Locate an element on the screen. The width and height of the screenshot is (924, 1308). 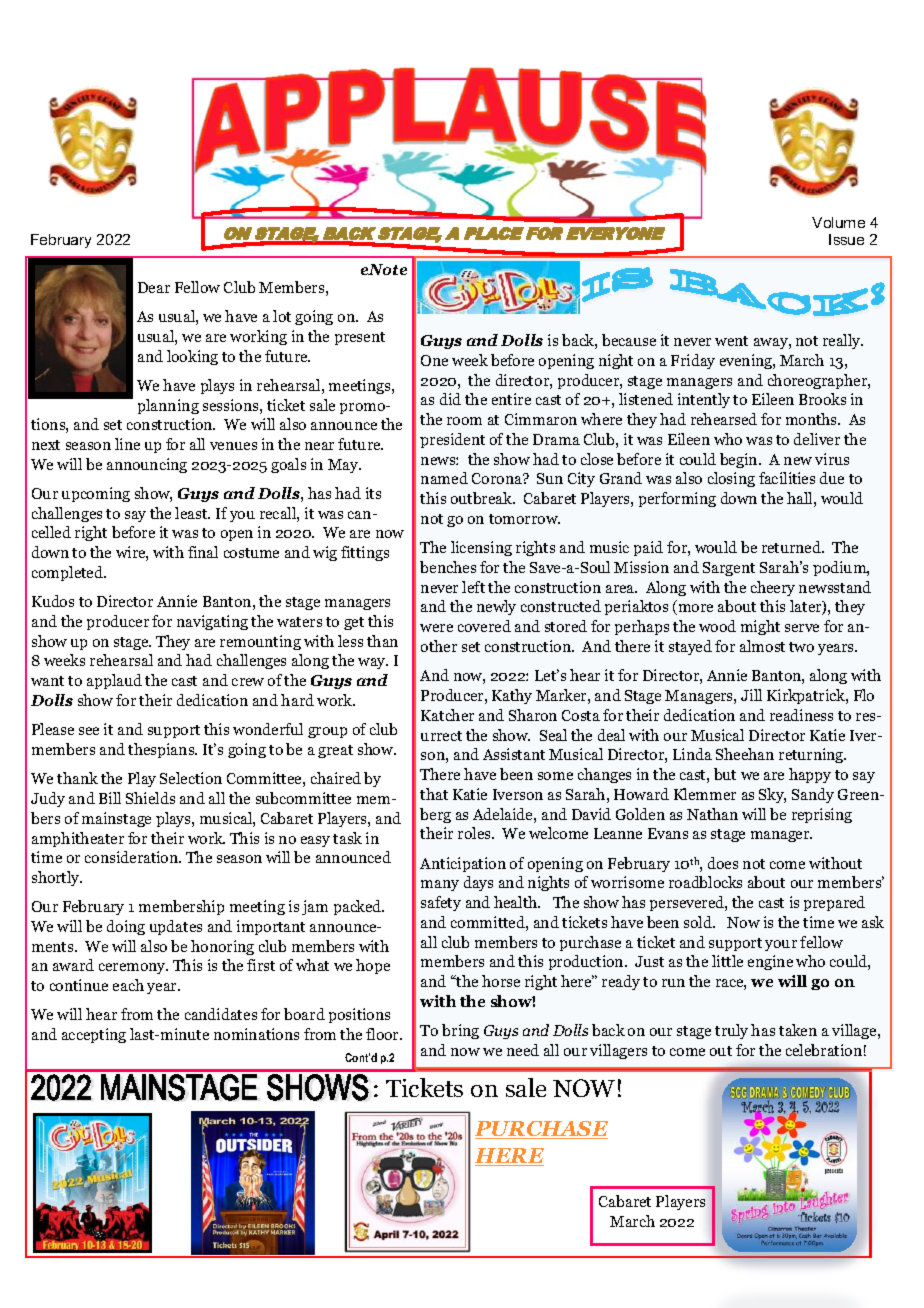
final is located at coordinates (203, 552).
